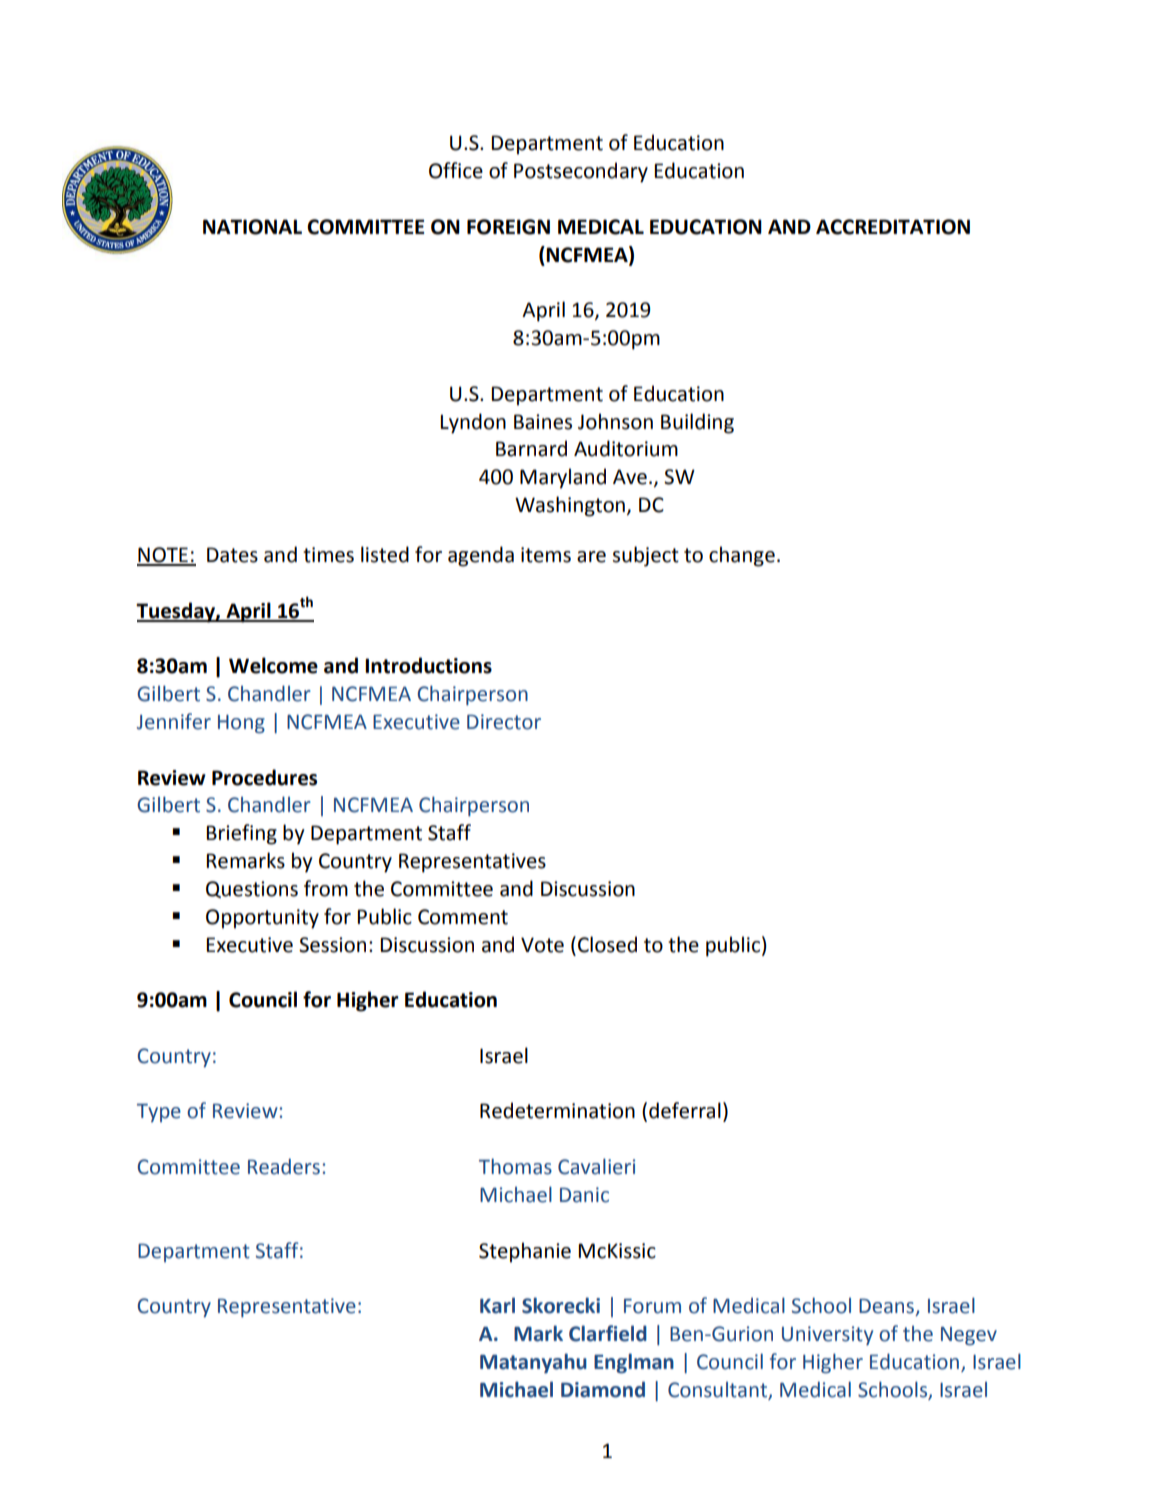 The width and height of the page is (1163, 1504). I want to click on Karl, so click(497, 1305).
